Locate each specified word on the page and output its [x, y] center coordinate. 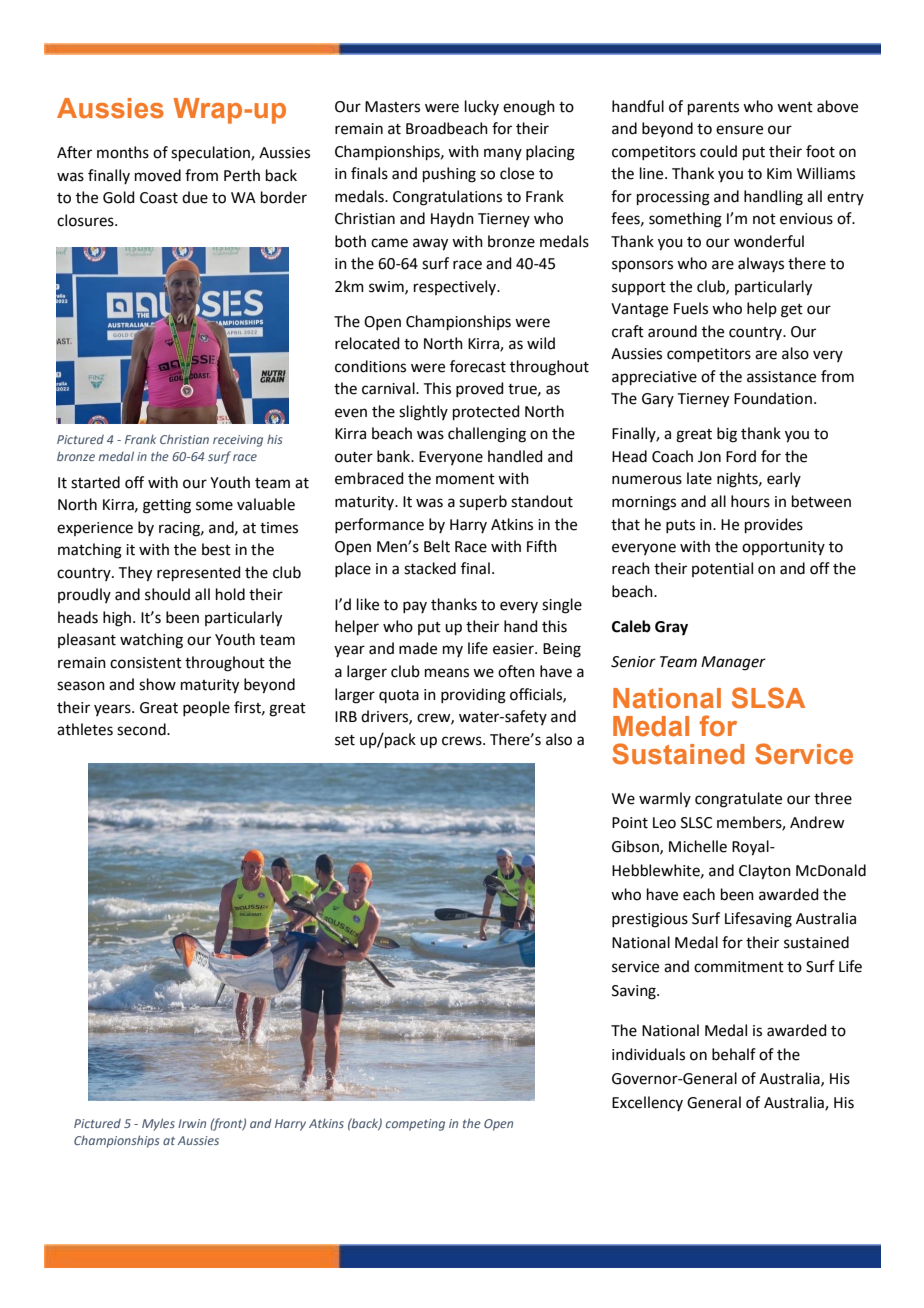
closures [86, 220]
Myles [158, 1124]
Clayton [765, 872]
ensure [739, 130]
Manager [733, 663]
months [123, 152]
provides [774, 525]
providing [473, 696]
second [142, 729]
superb [483, 502]
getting [167, 506]
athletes [85, 729]
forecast [478, 366]
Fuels [691, 308]
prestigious [650, 920]
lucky [482, 107]
